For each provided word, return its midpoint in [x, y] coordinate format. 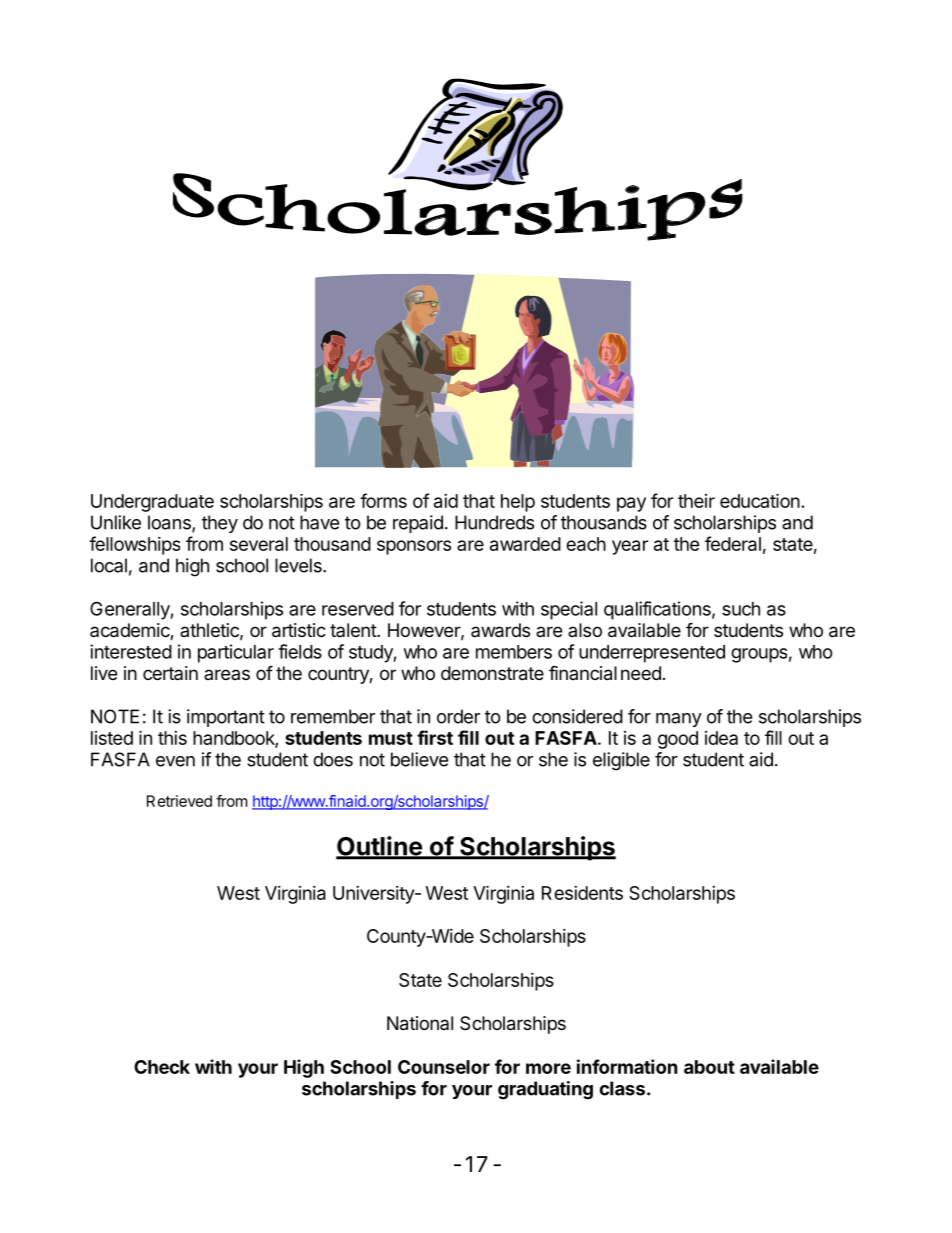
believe [419, 759]
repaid [418, 524]
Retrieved [179, 801]
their [696, 501]
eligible [621, 761]
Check [162, 1067]
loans [170, 523]
